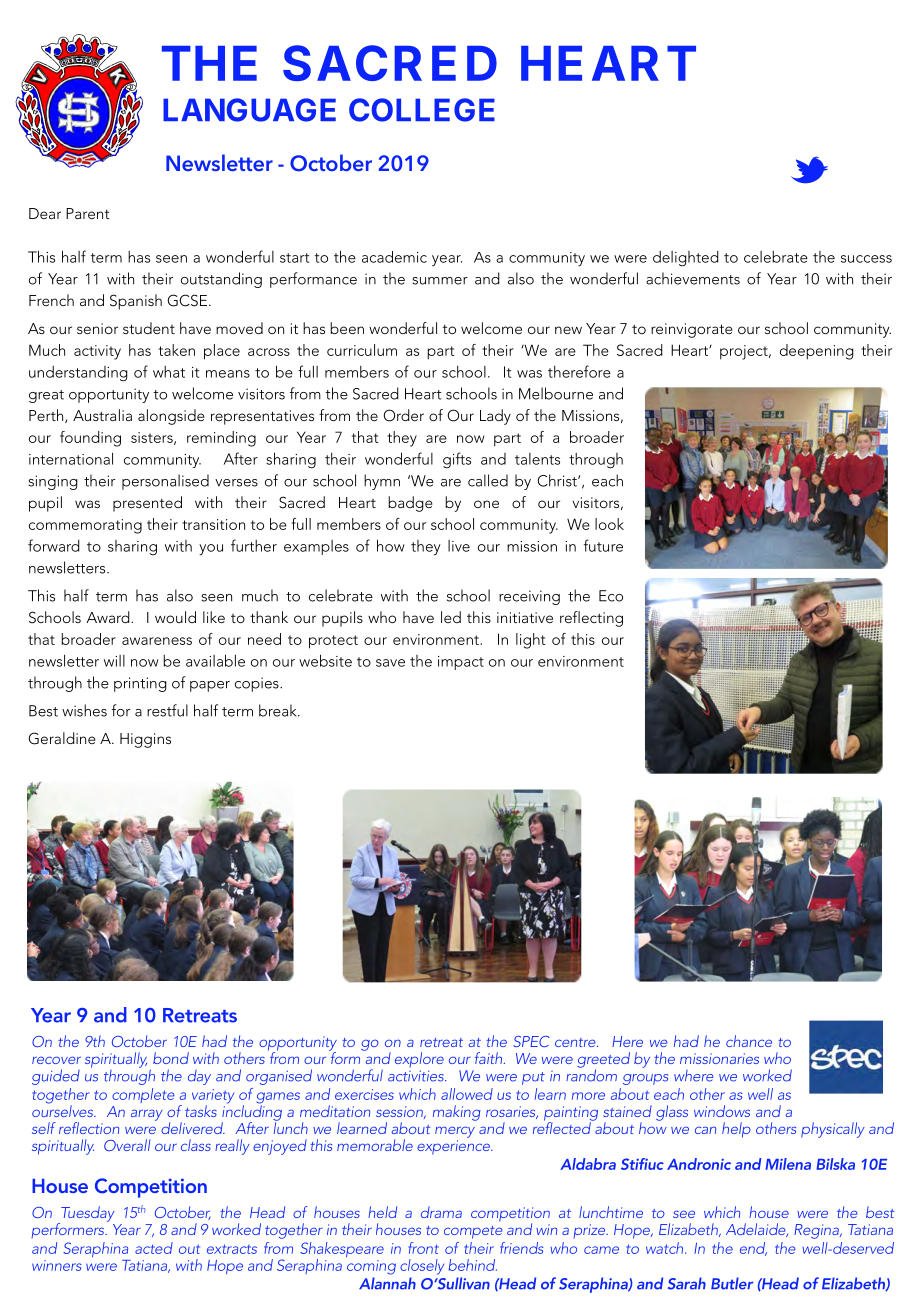 The width and height of the screenshot is (924, 1308). I want to click on impact, so click(461, 663).
